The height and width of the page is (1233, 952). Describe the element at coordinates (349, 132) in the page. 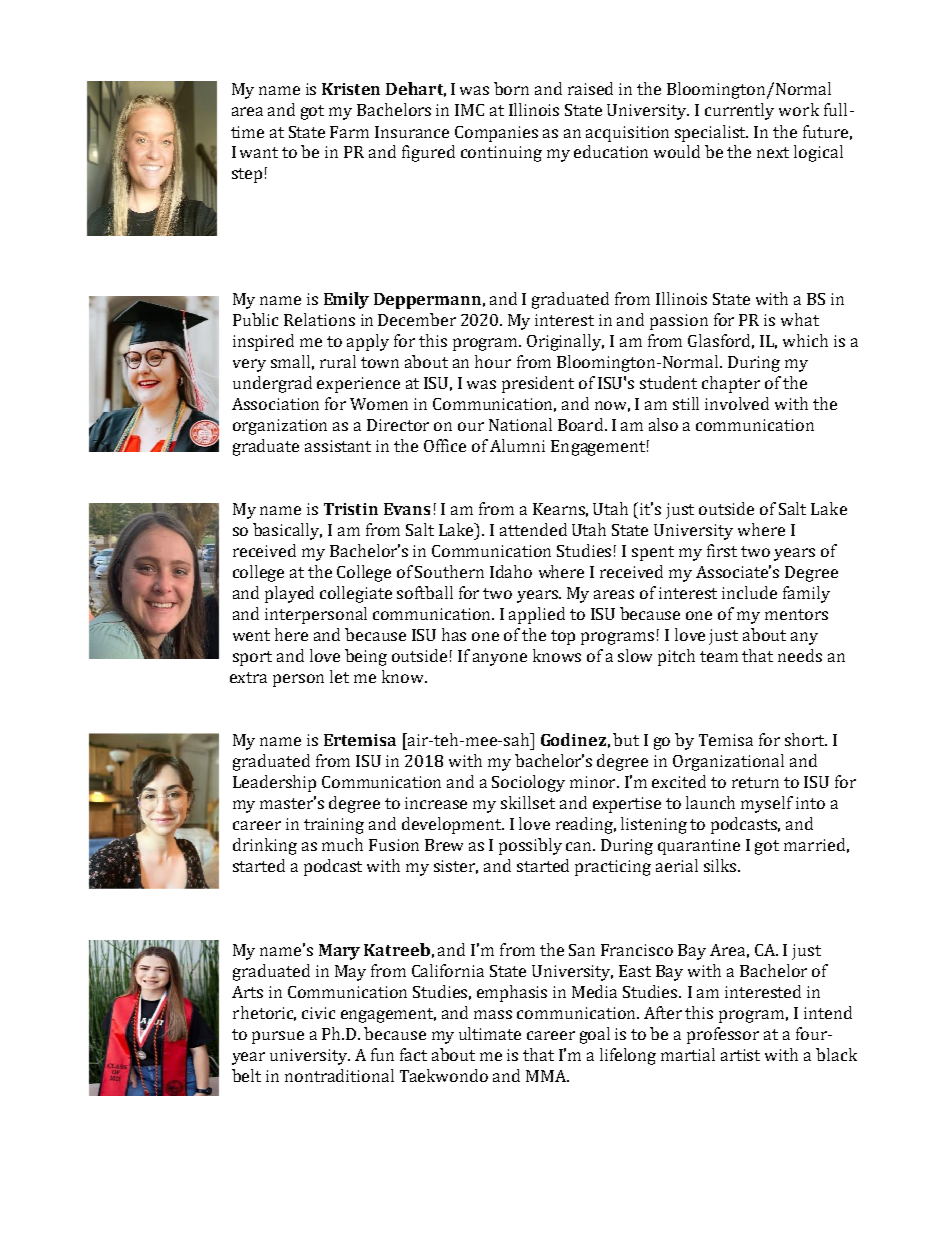

I see `Farm` at that location.
